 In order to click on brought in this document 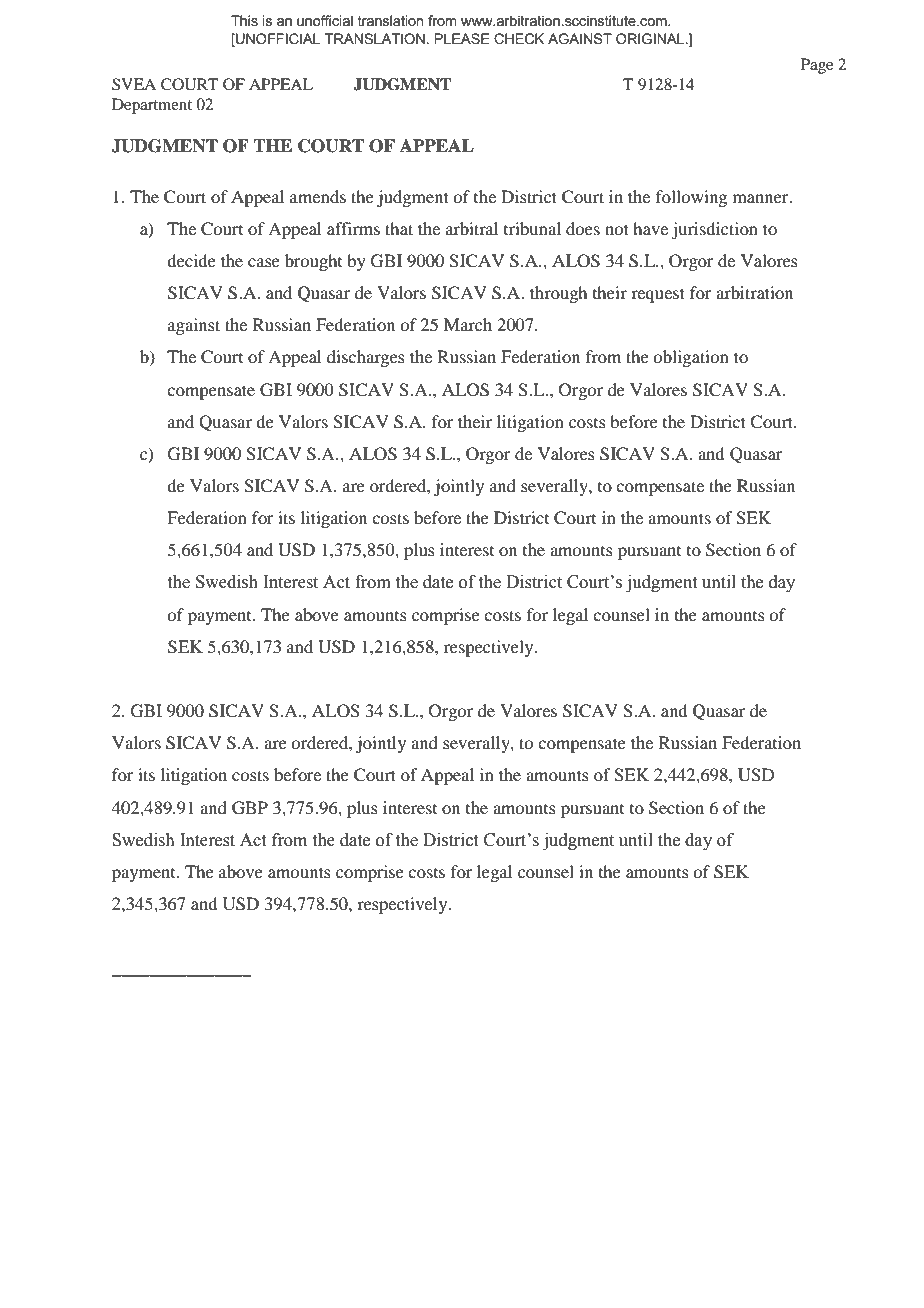, I will do `click(313, 262)`.
